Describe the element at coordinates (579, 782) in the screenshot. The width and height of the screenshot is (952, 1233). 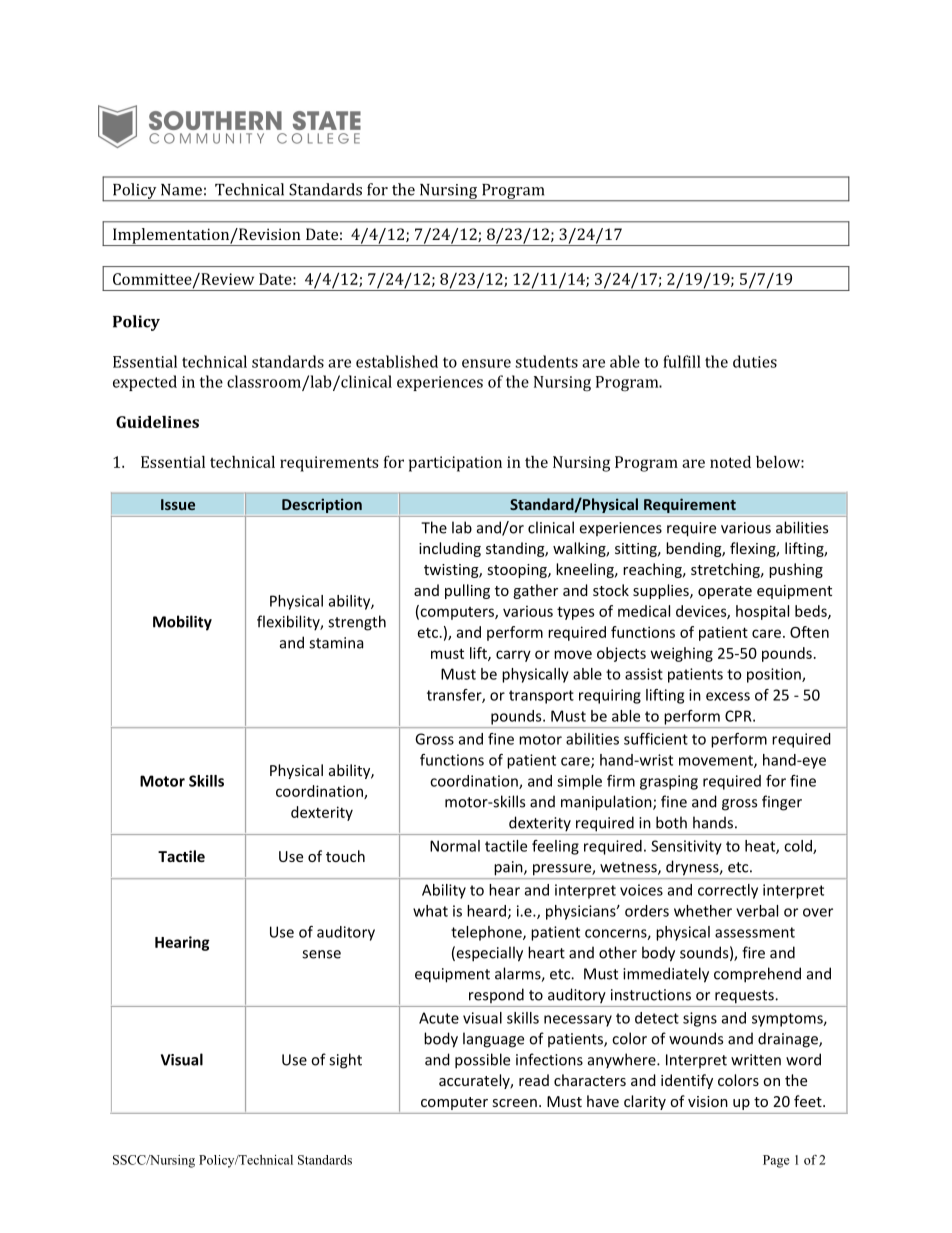
I see `simple` at that location.
